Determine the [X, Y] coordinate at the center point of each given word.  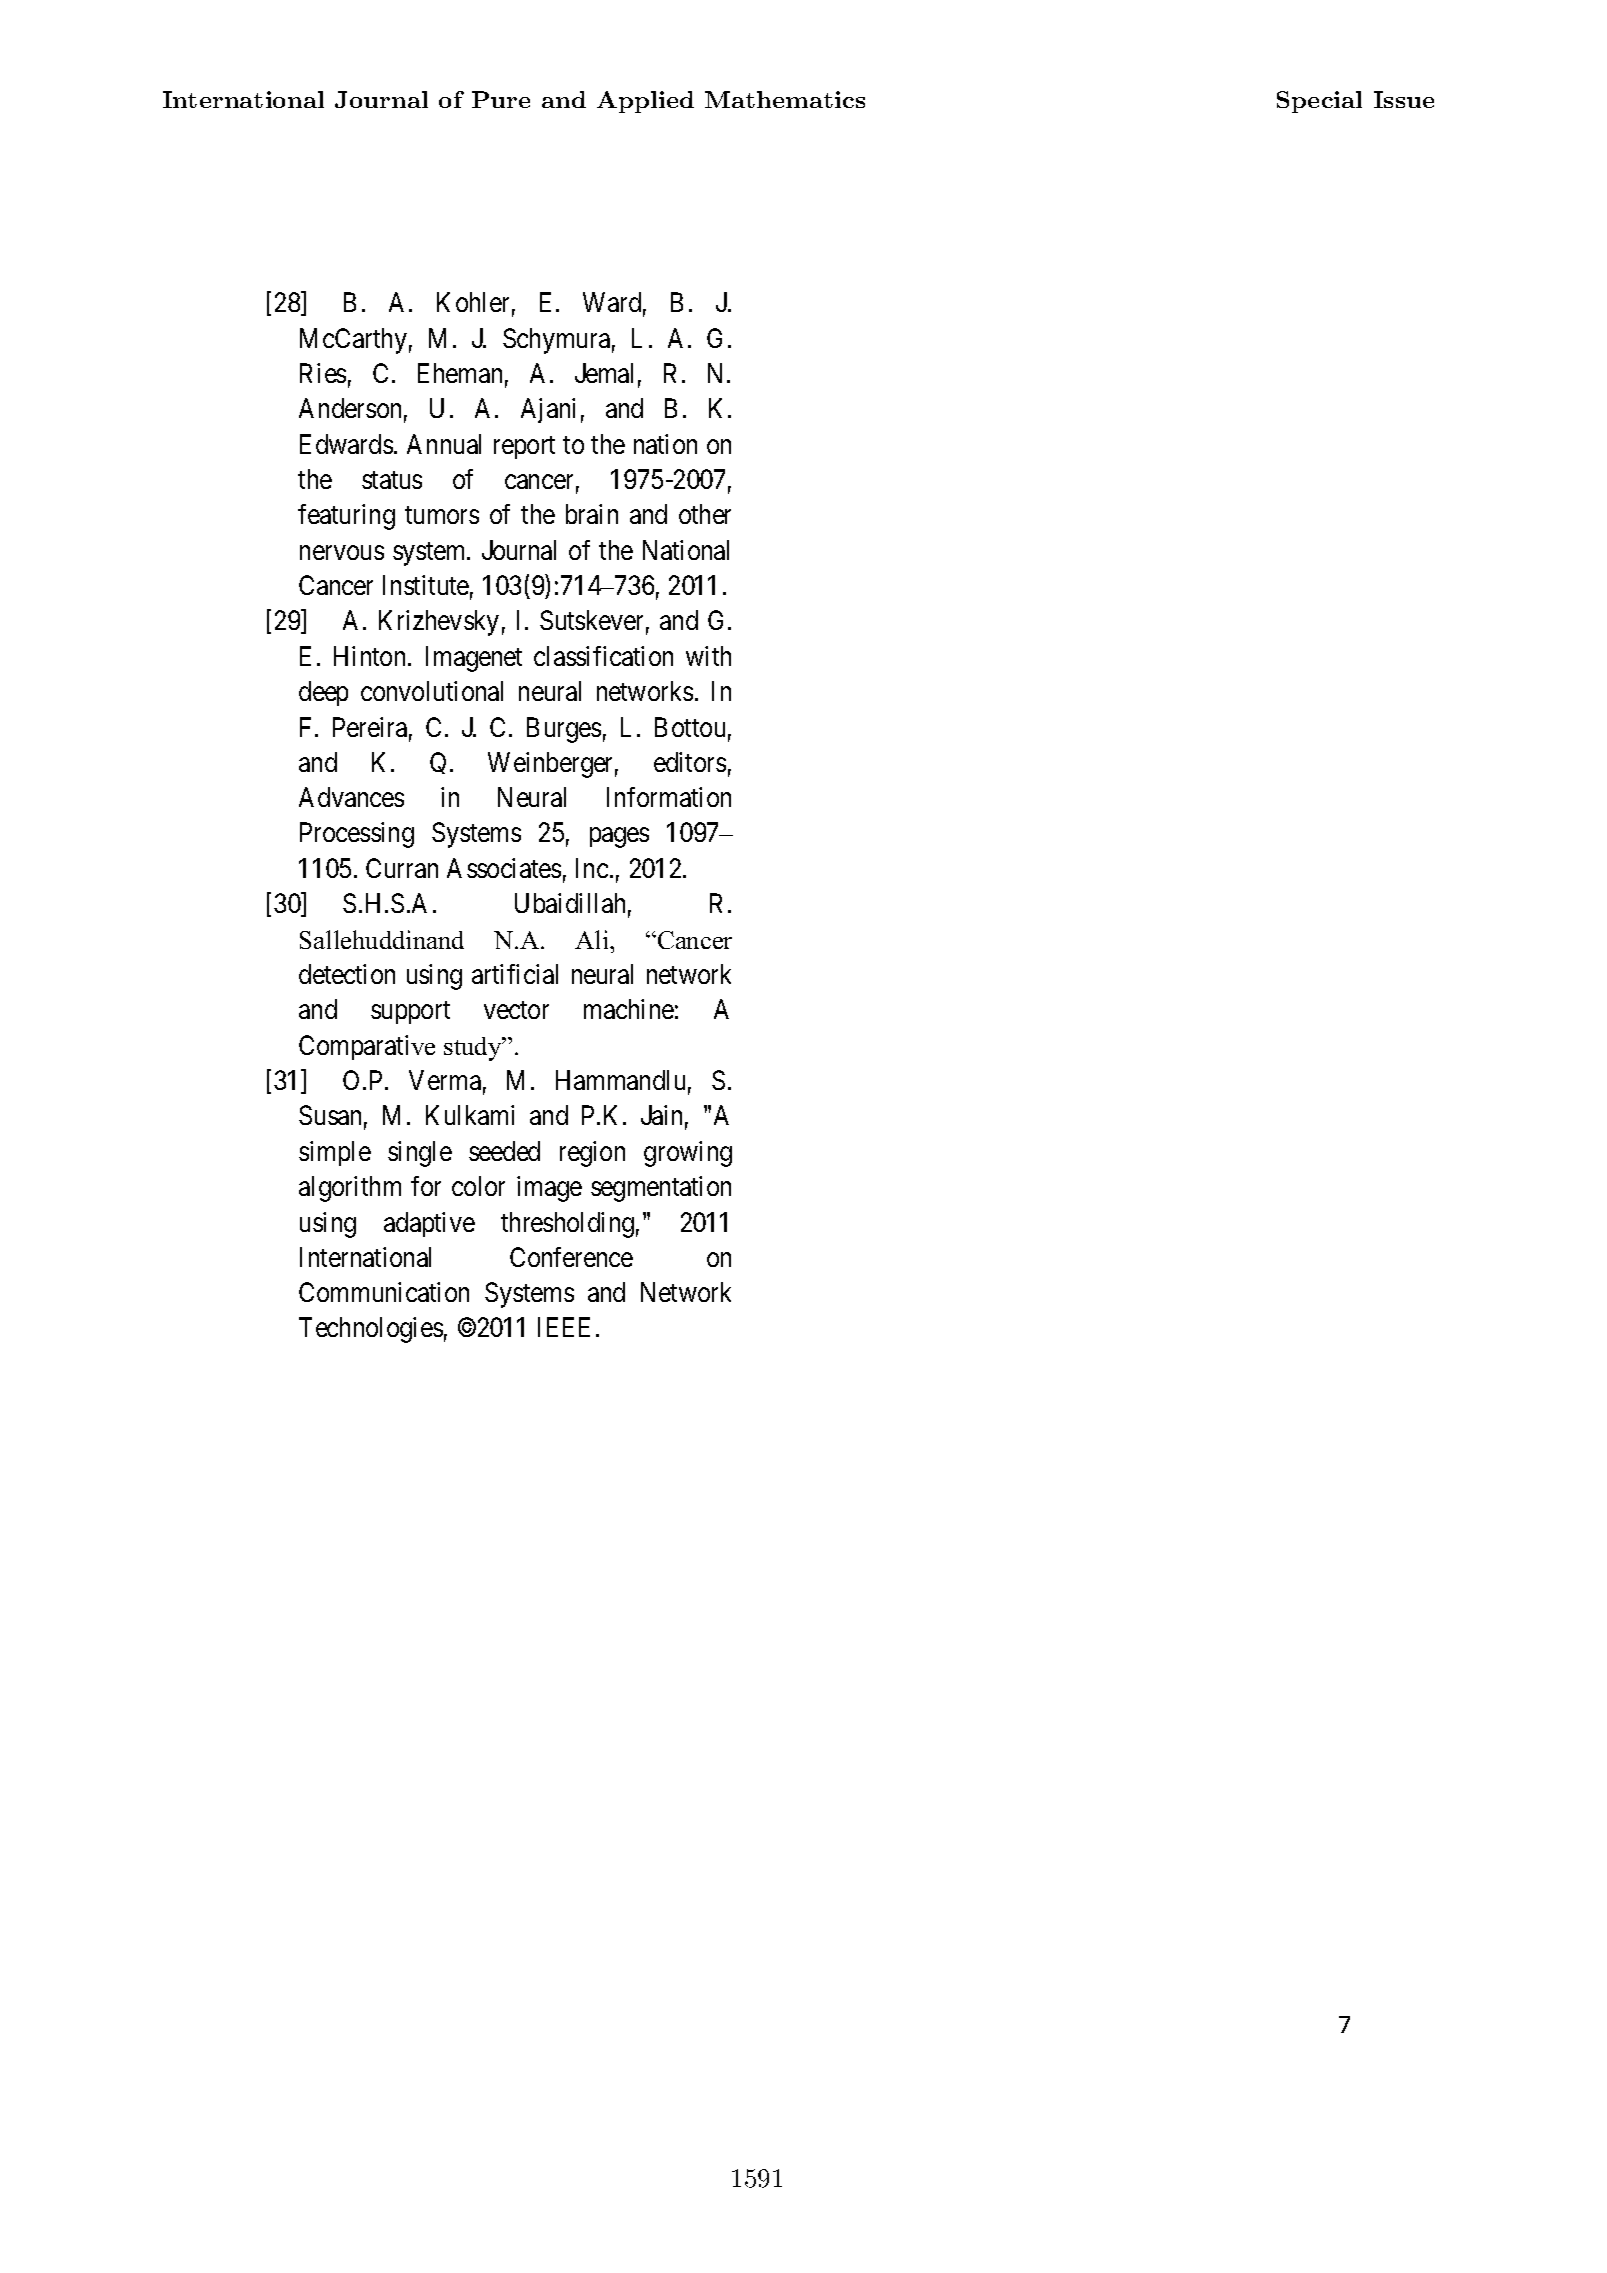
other [705, 514]
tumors [442, 515]
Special [1319, 102]
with [708, 656]
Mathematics [785, 99]
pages [619, 838]
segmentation [661, 1189]
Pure [501, 99]
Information [669, 797]
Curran [402, 868]
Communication [384, 1292]
